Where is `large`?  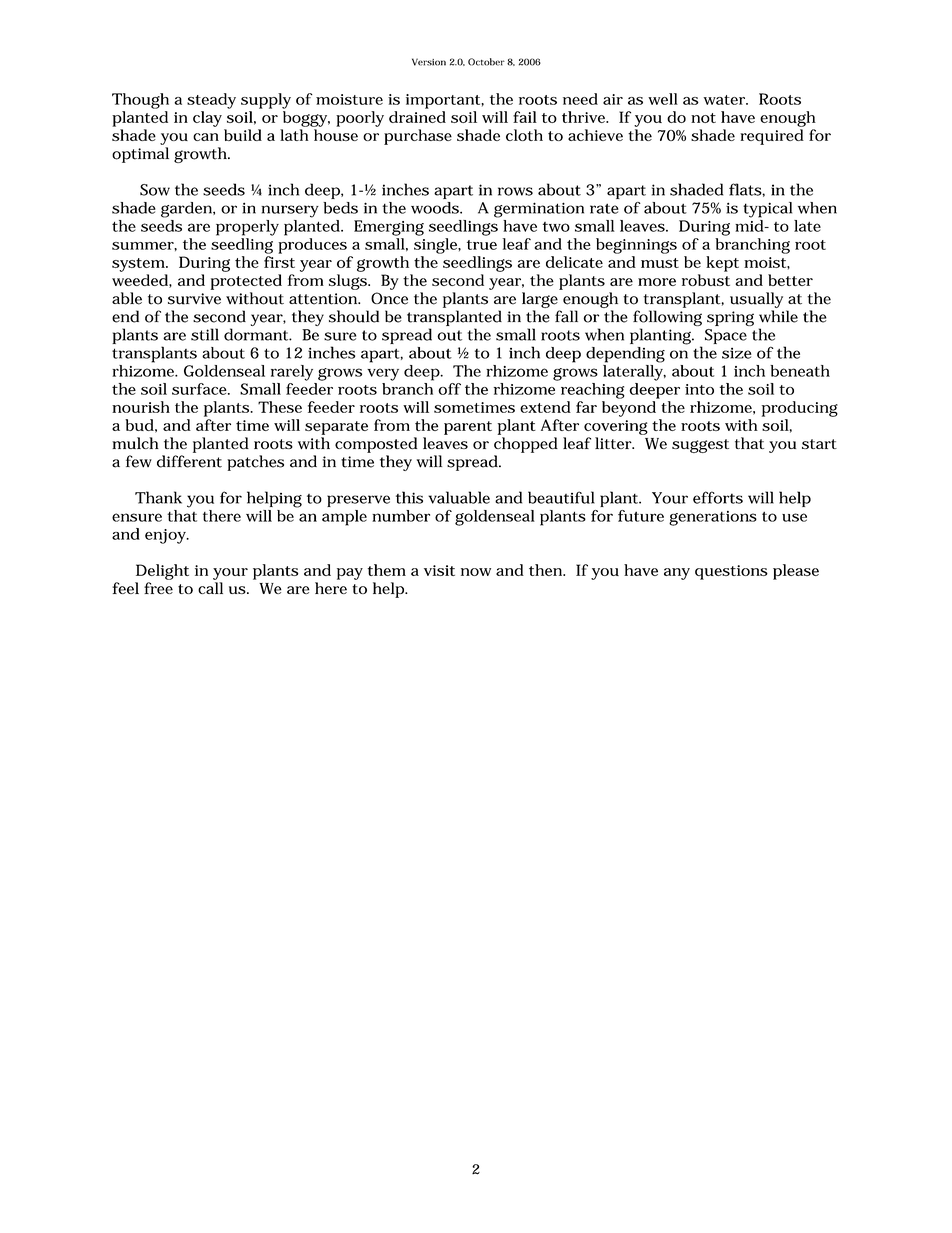
large is located at coordinates (540, 300).
